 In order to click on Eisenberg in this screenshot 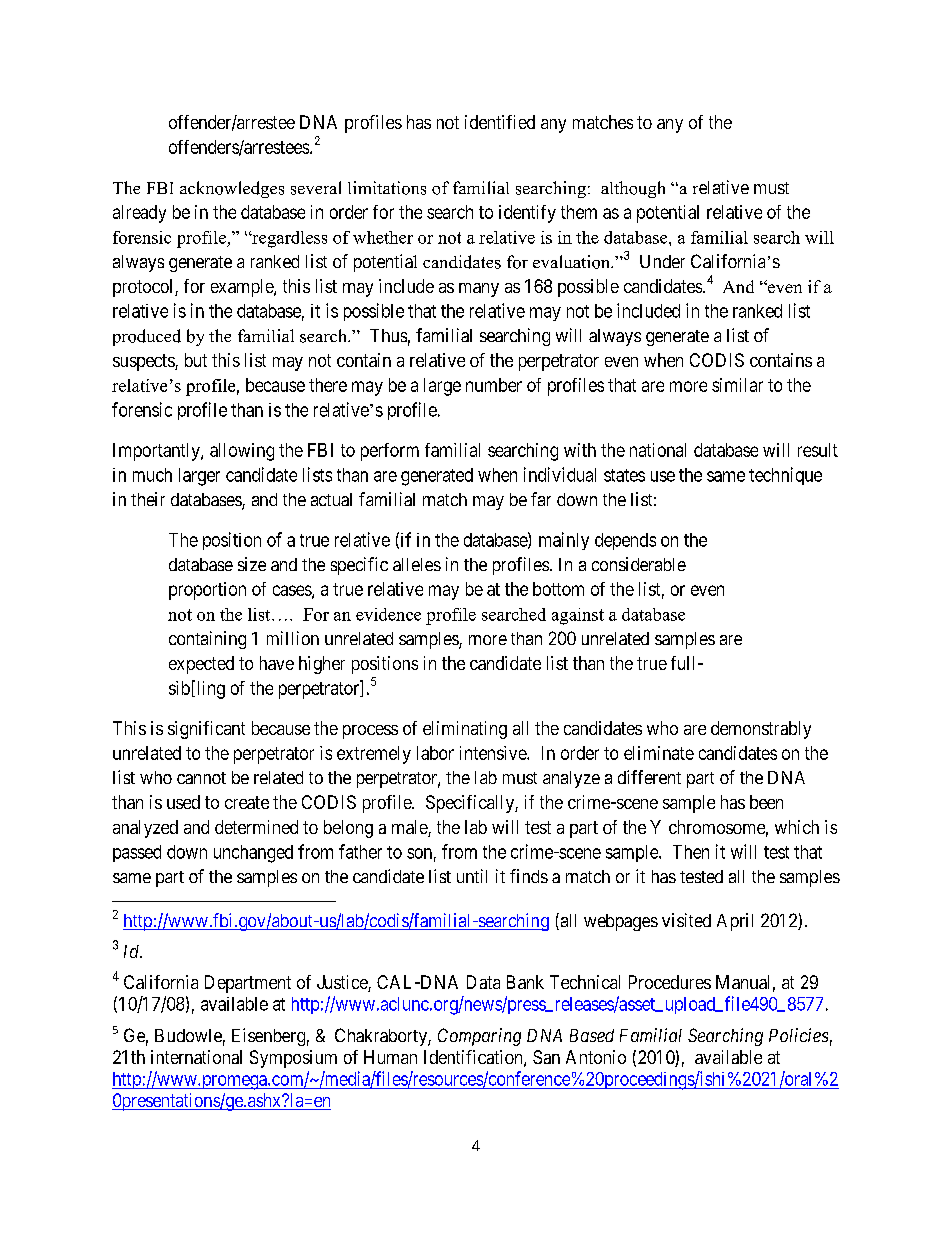, I will do `click(268, 1037)`.
